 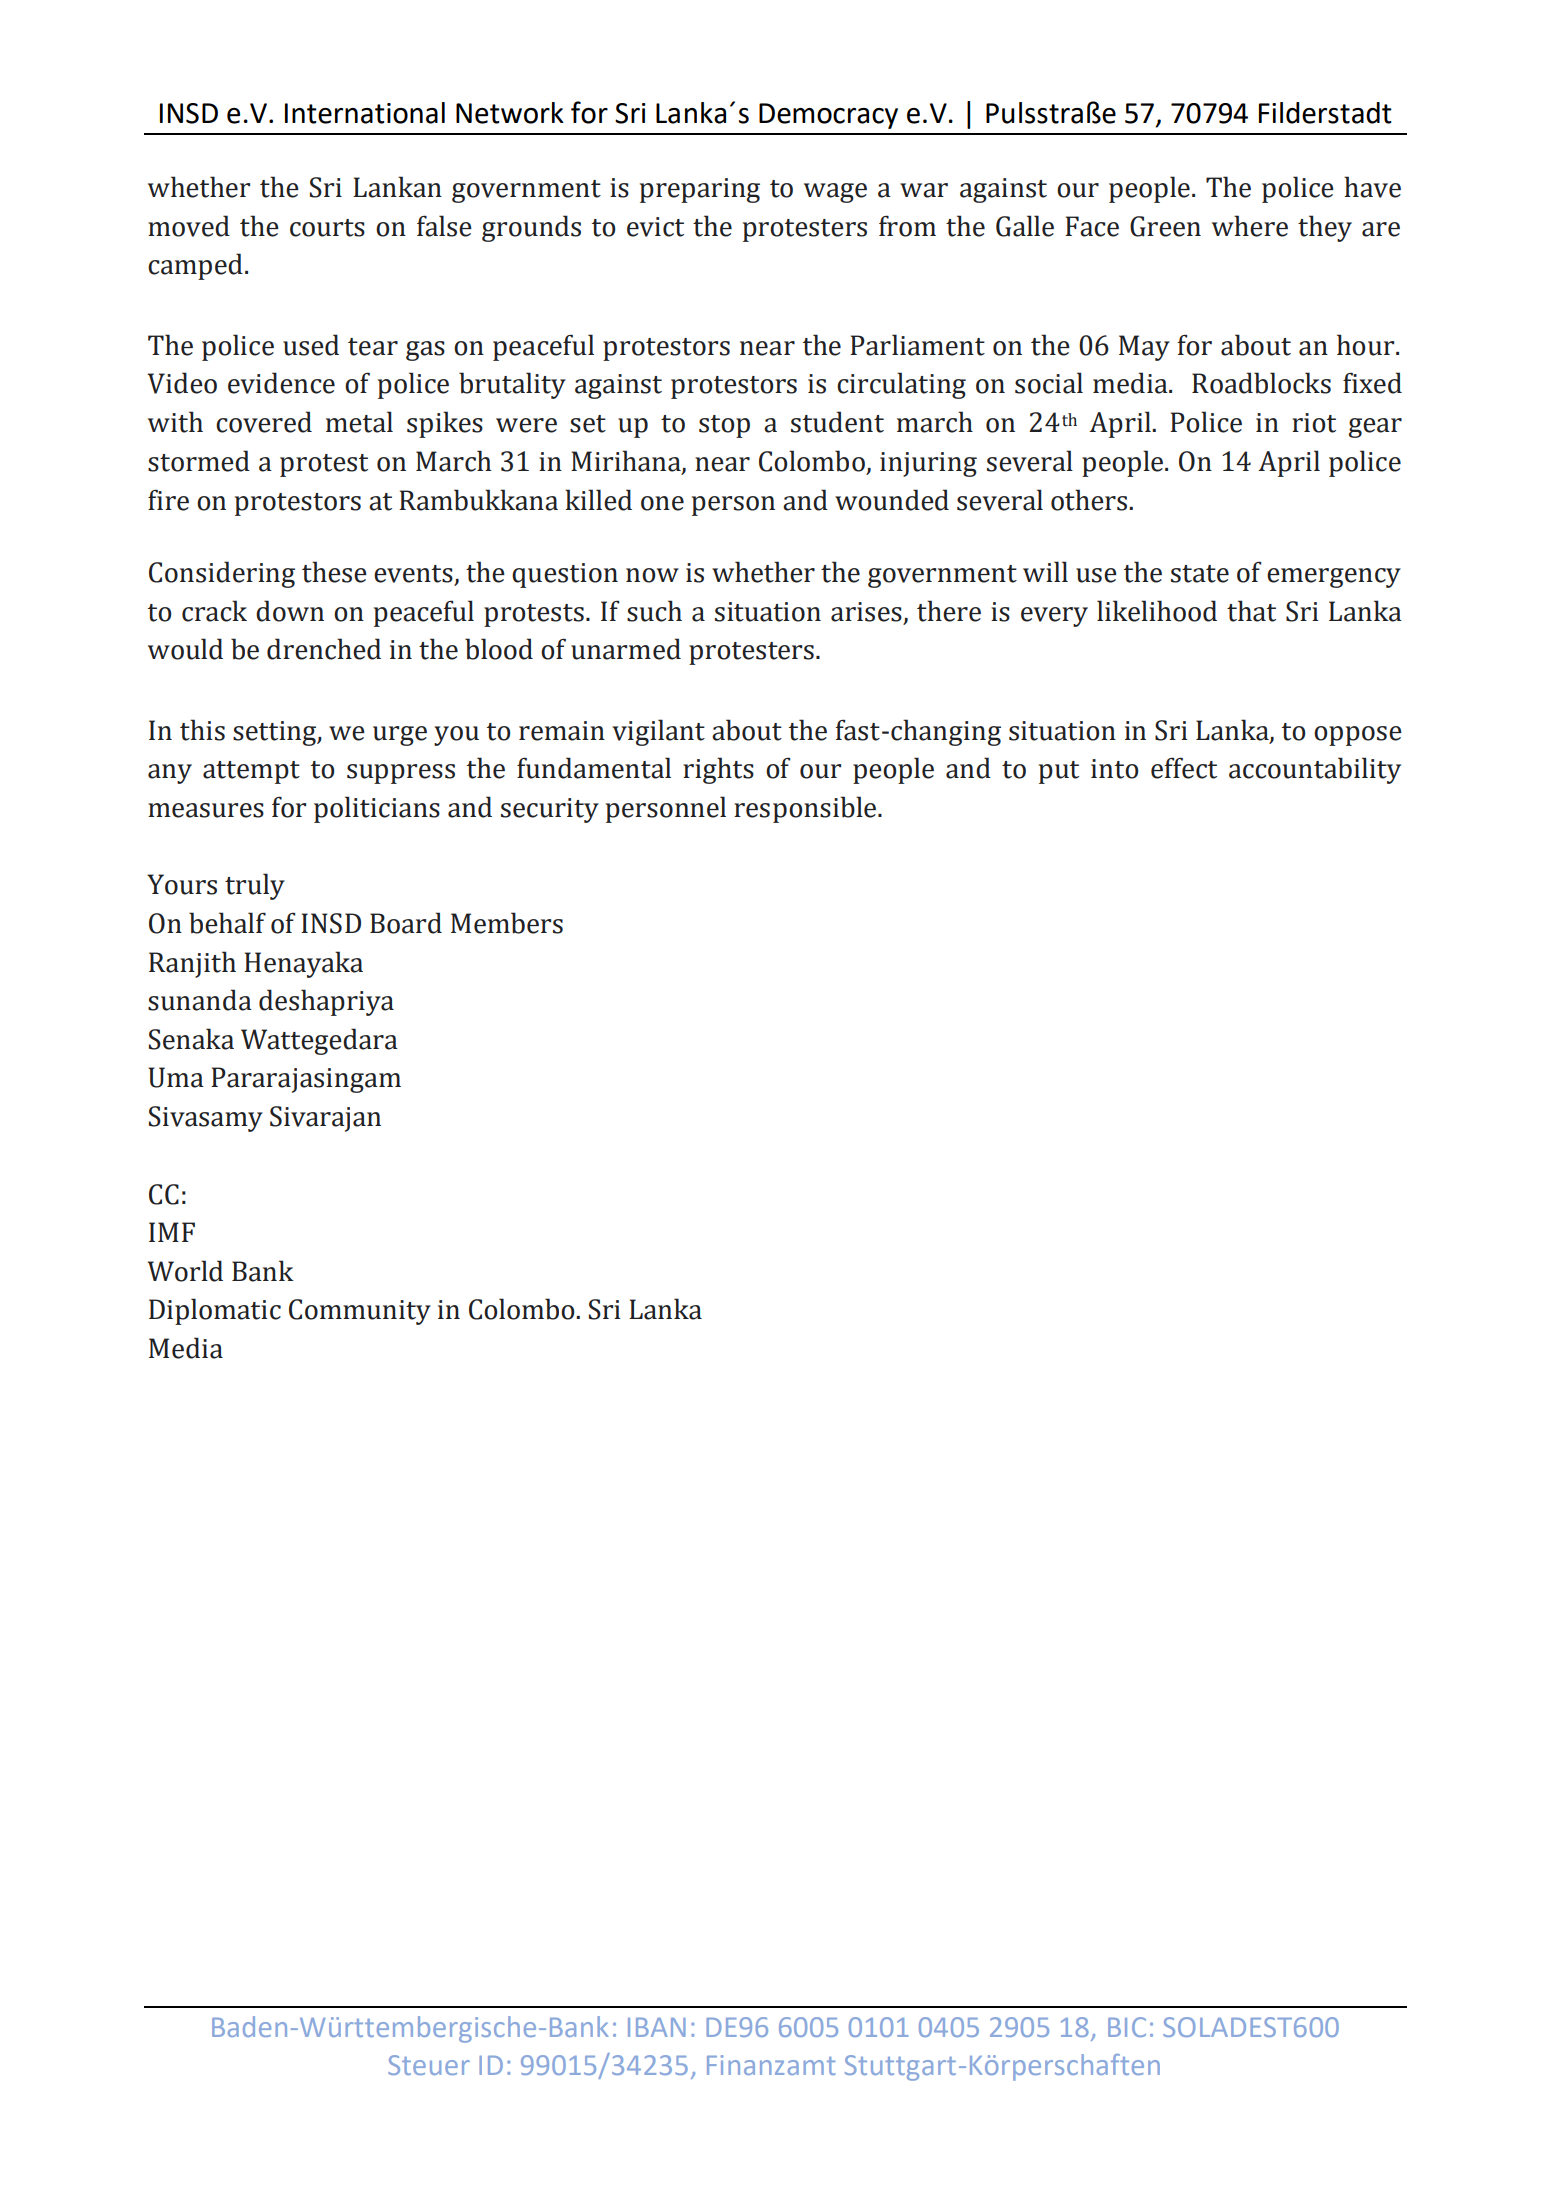 What do you see at coordinates (327, 228) in the document?
I see `courts` at bounding box center [327, 228].
